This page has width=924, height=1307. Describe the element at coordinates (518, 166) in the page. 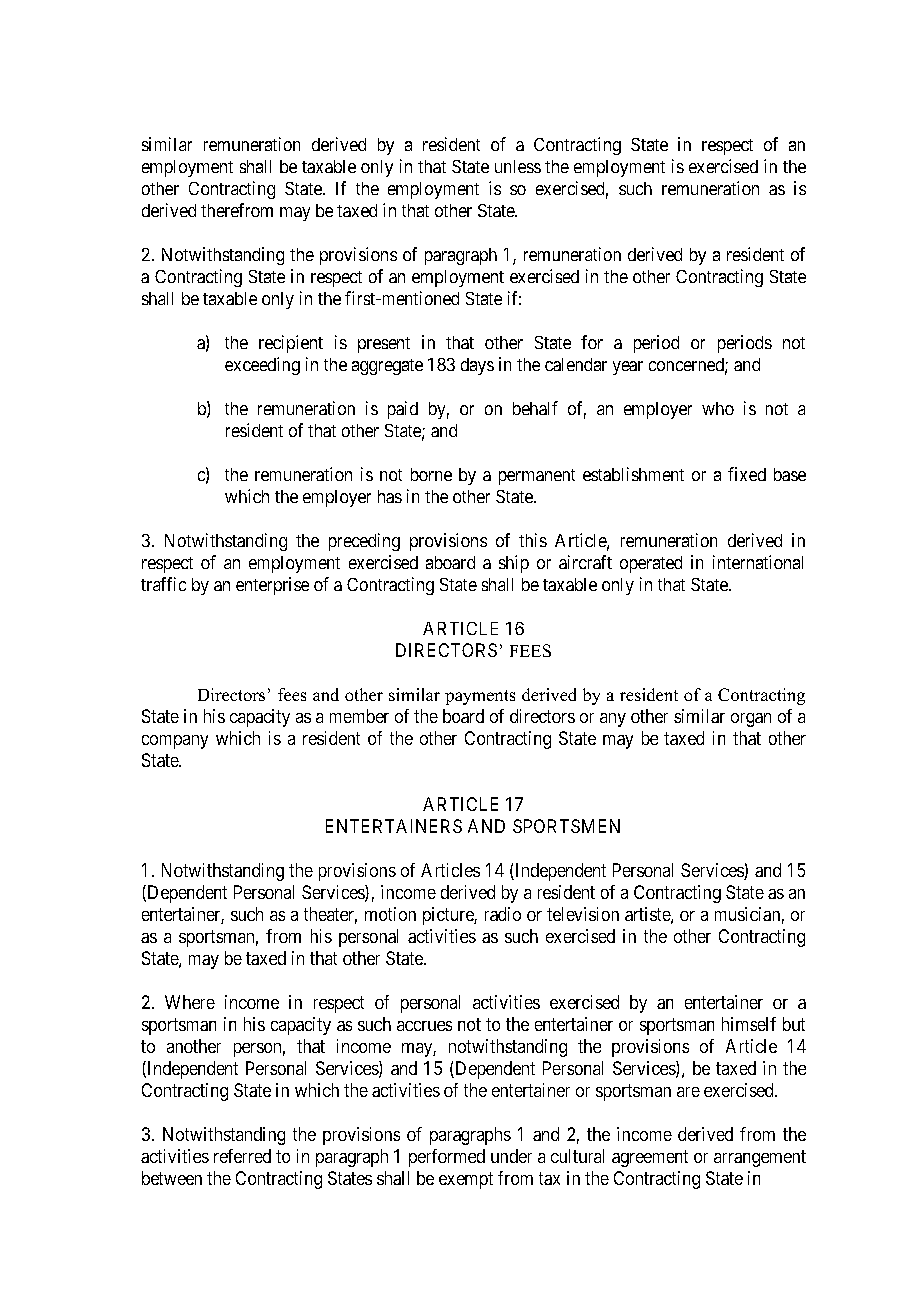

I see `unless` at that location.
